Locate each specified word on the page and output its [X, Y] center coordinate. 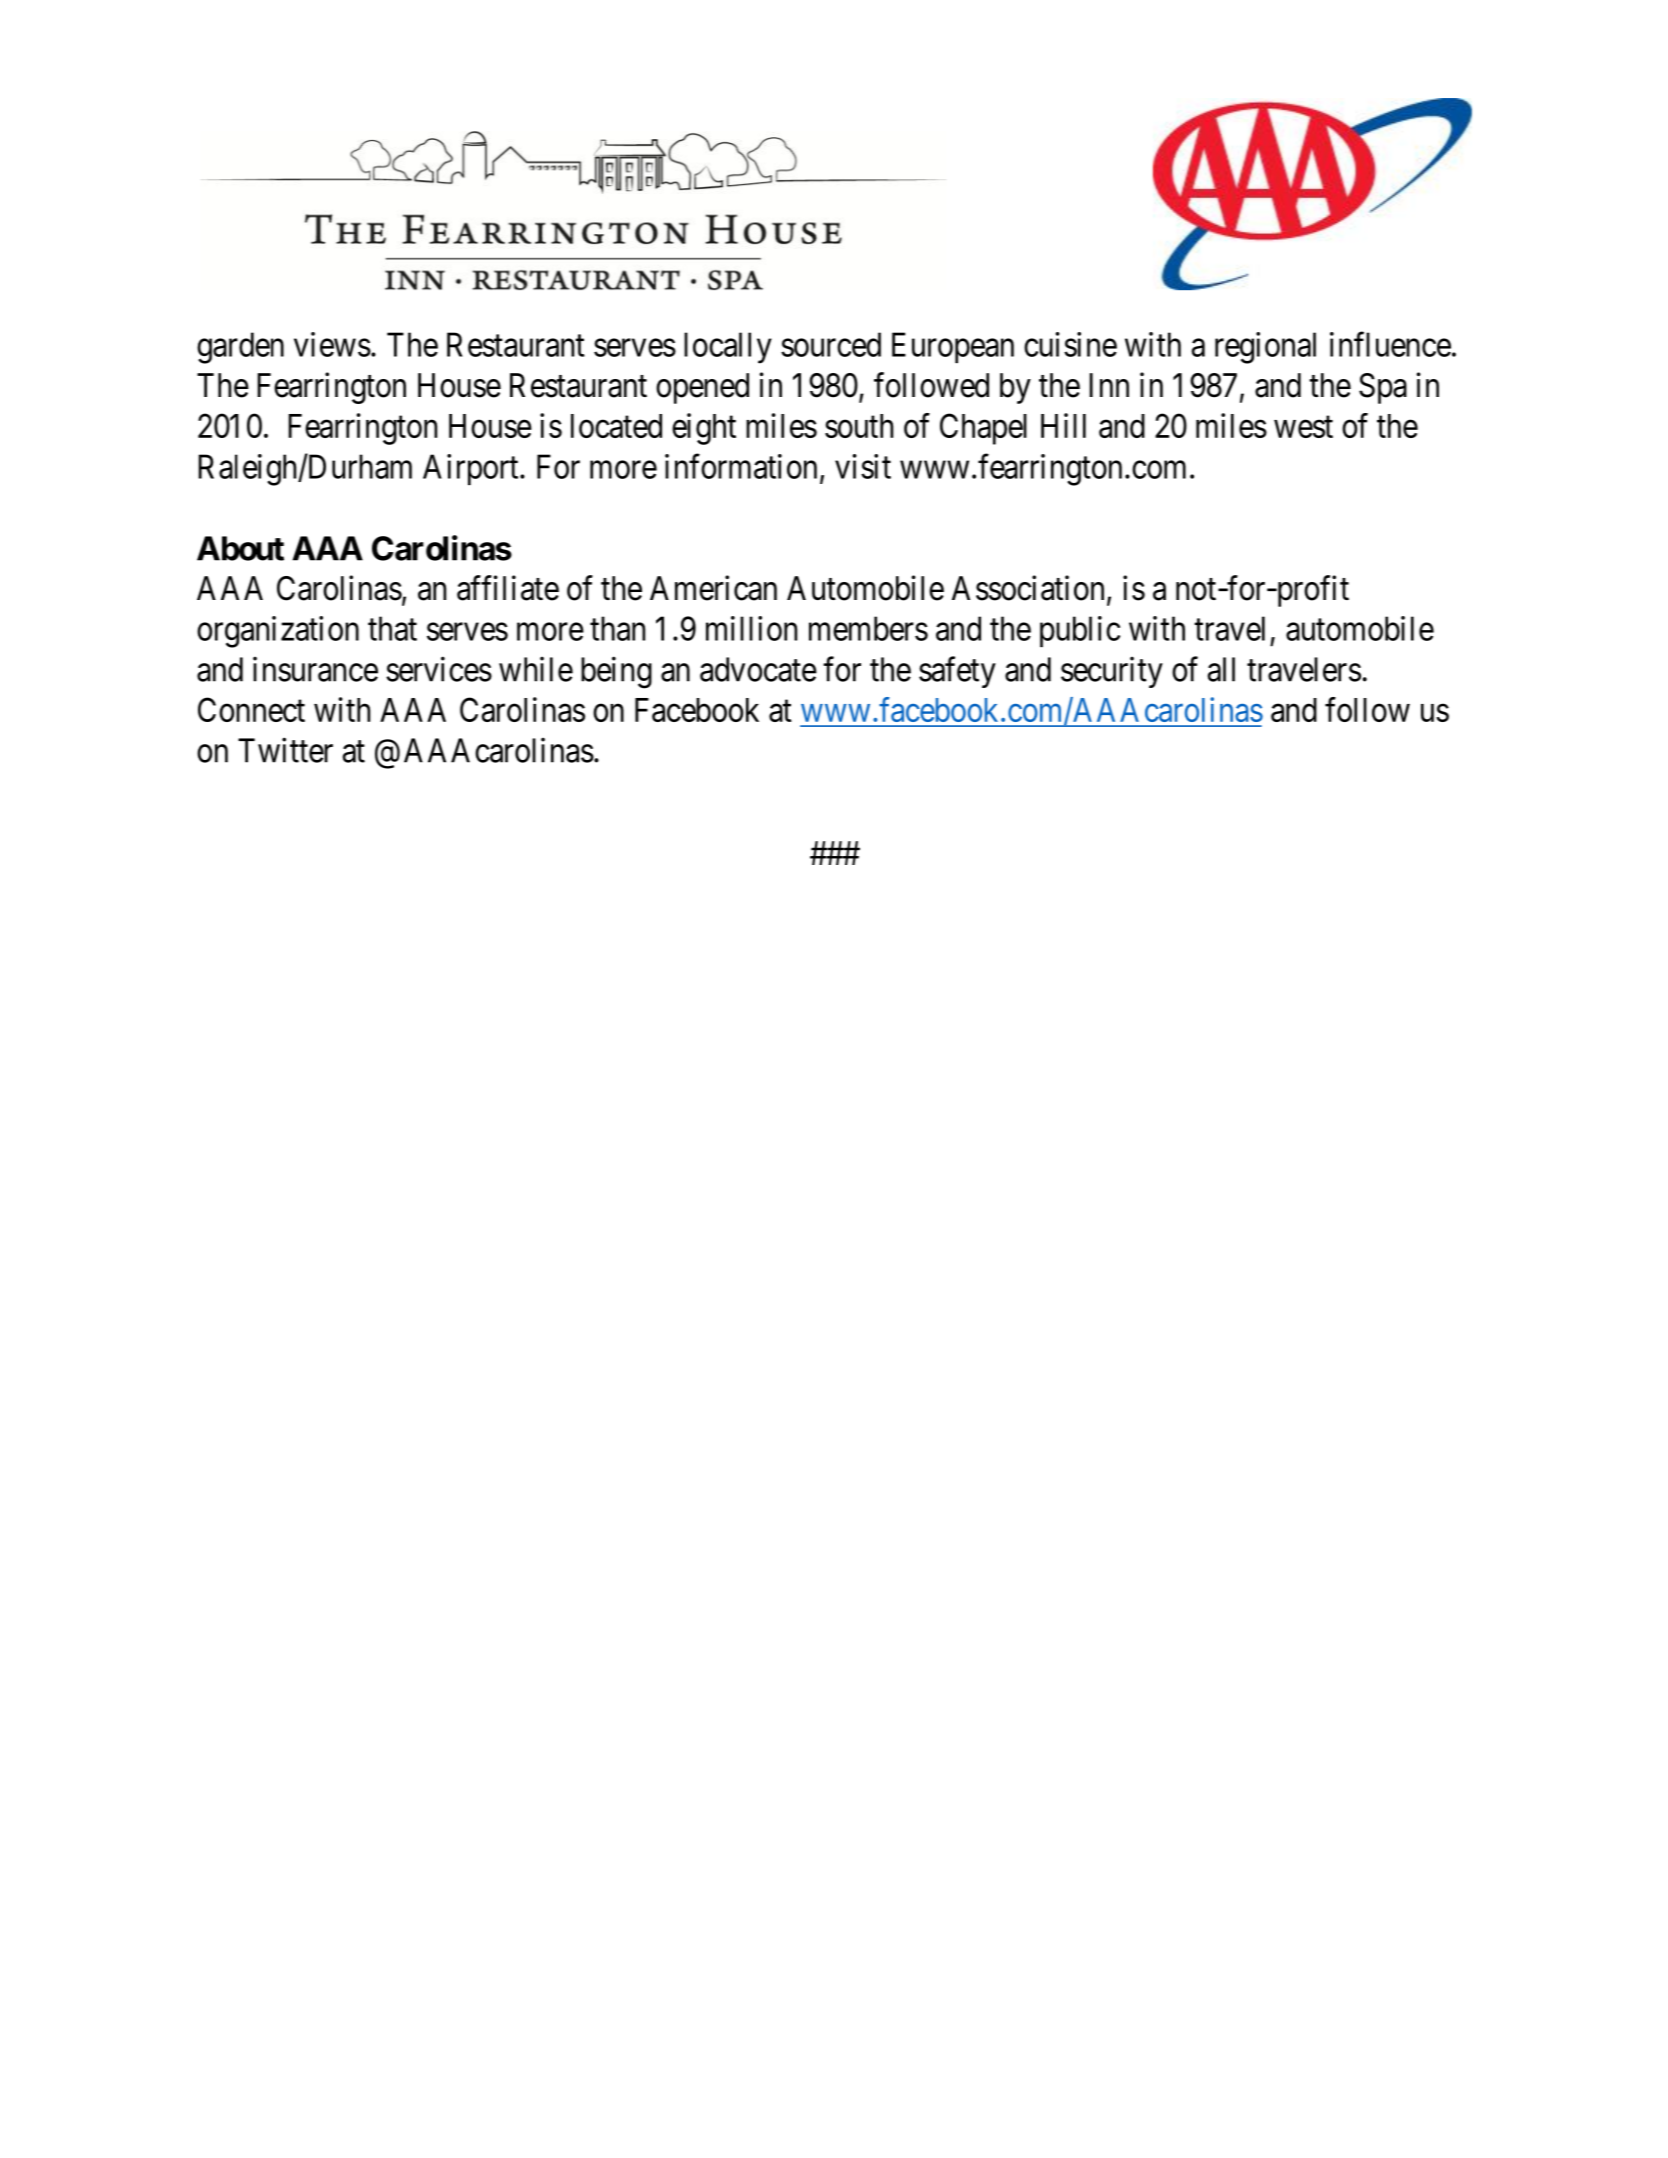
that [392, 628]
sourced [831, 344]
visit [863, 466]
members [868, 628]
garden [240, 348]
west [1303, 427]
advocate [758, 669]
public [1080, 631]
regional [1265, 348]
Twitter [285, 750]
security [1112, 672]
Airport [472, 469]
